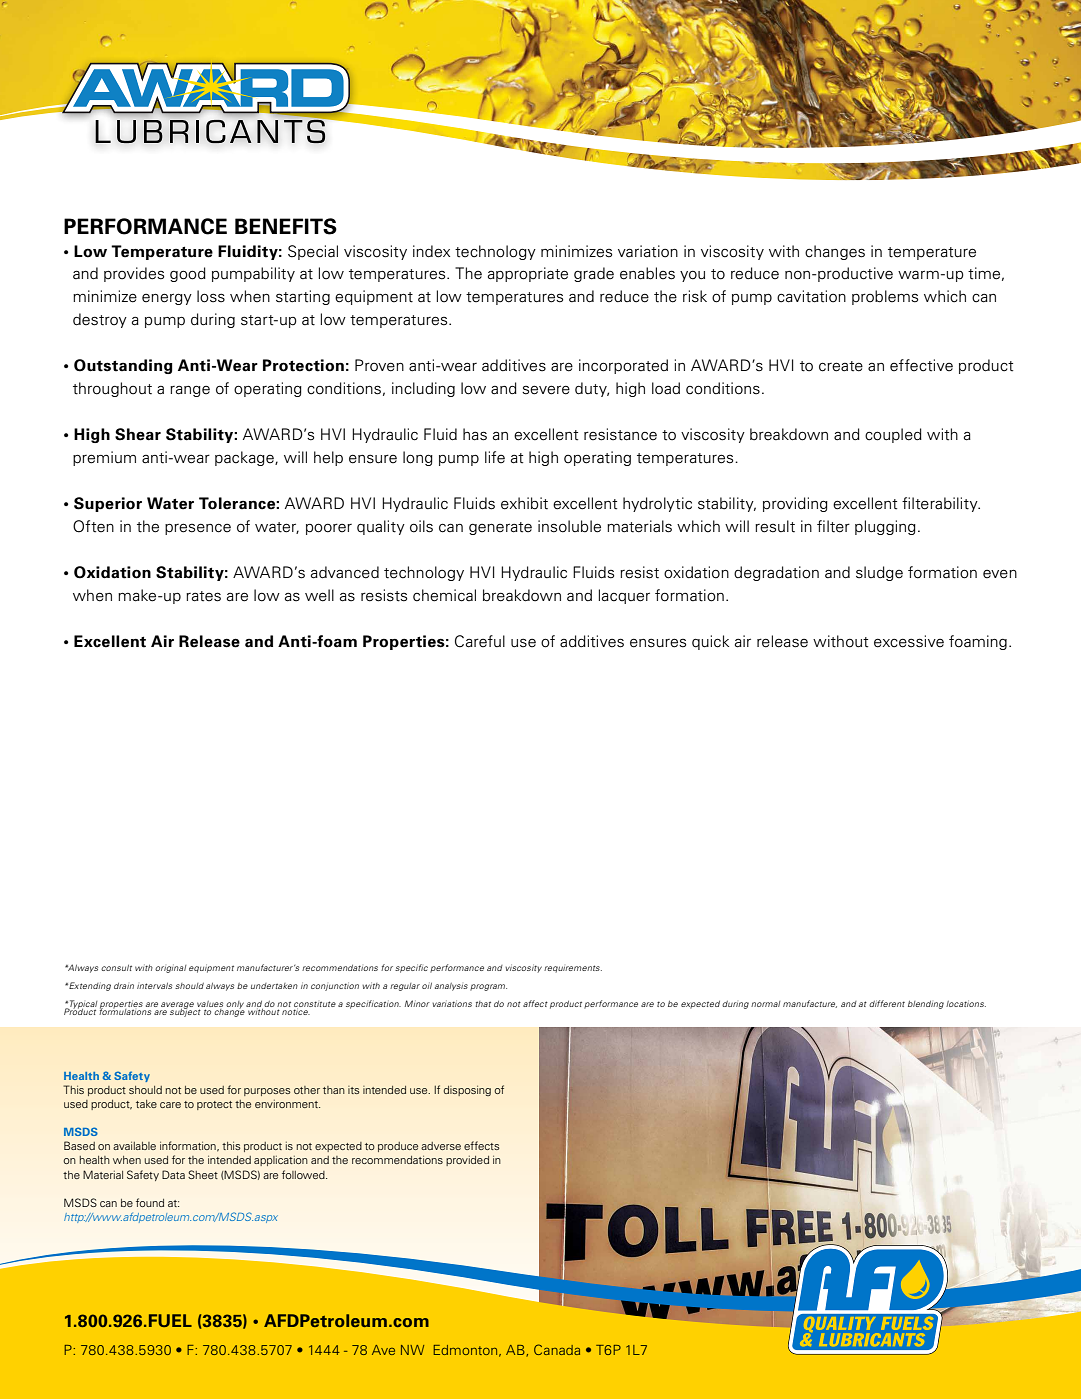  I want to click on excessive, so click(909, 641).
